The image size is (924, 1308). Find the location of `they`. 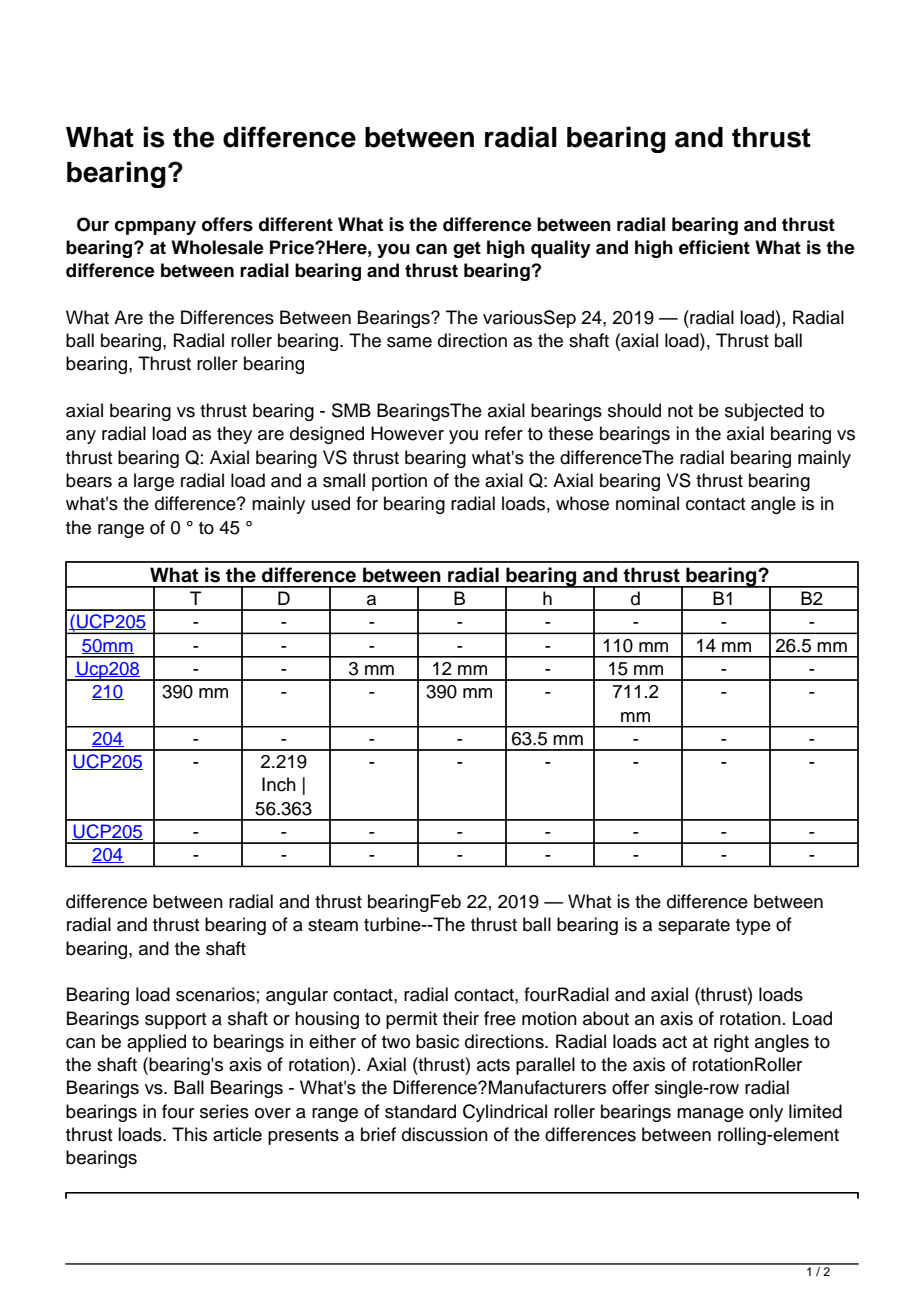

they is located at coordinates (234, 435).
